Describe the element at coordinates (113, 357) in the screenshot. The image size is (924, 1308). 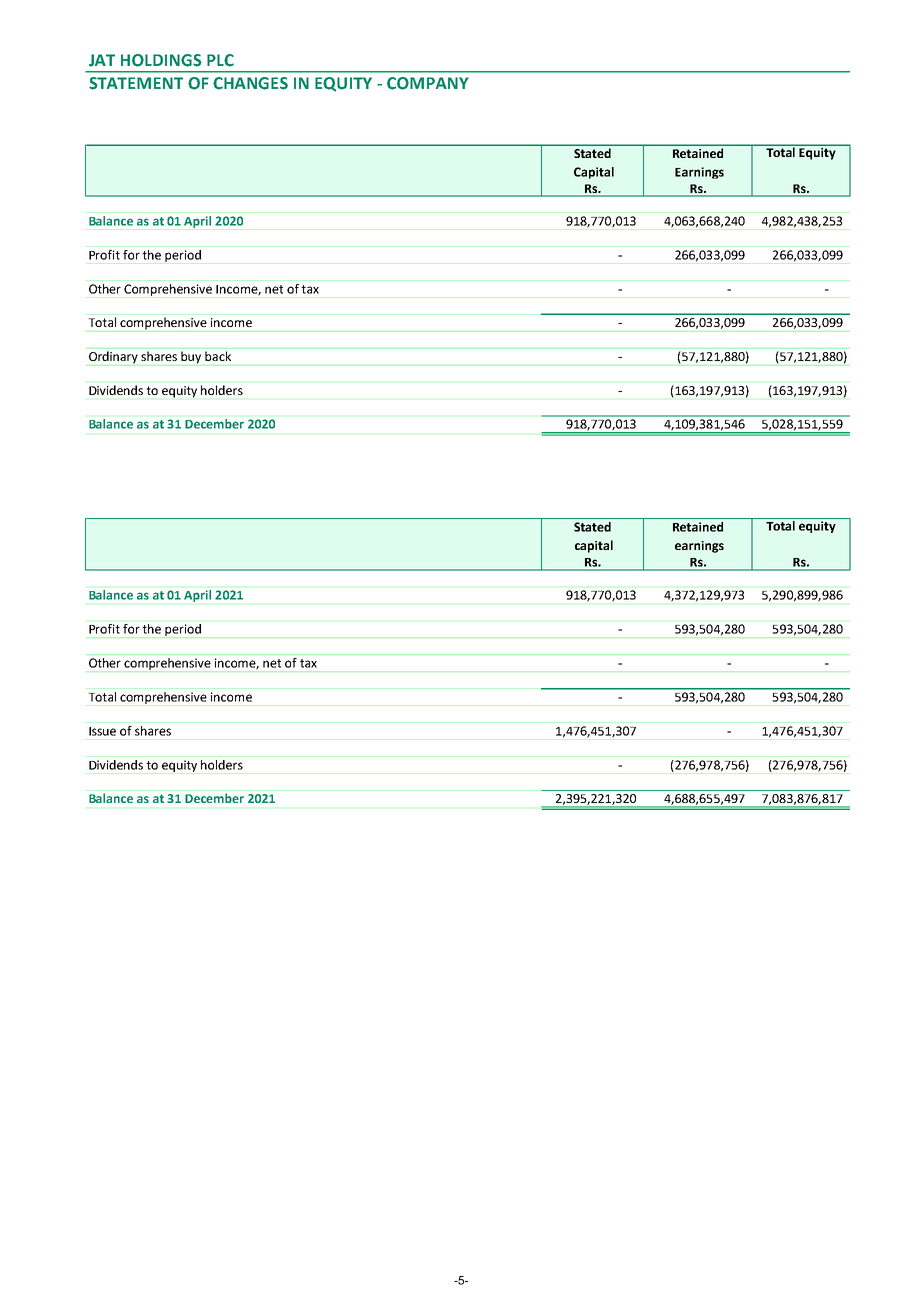
I see `Ordinary` at that location.
